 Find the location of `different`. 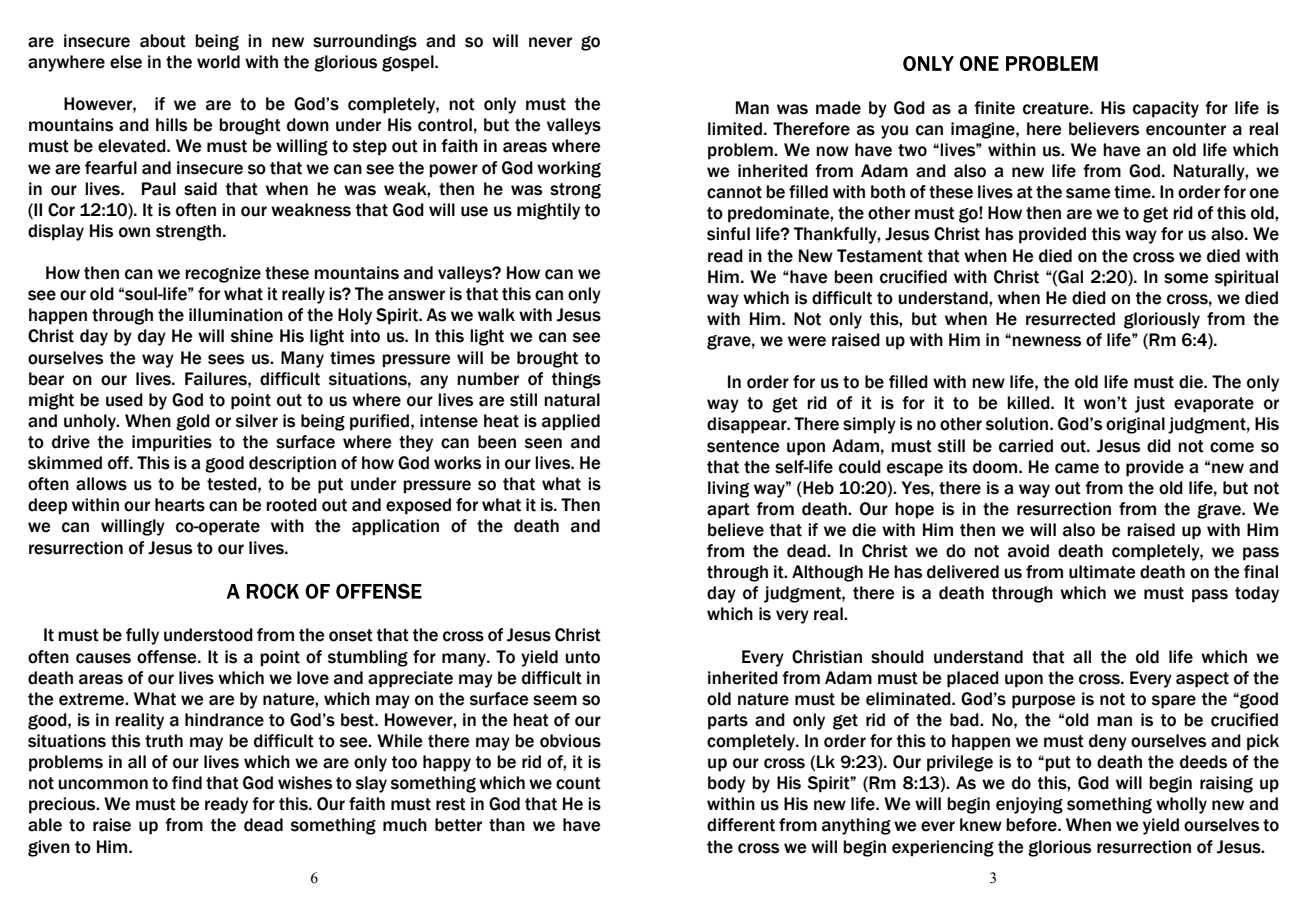

different is located at coordinates (741, 825).
